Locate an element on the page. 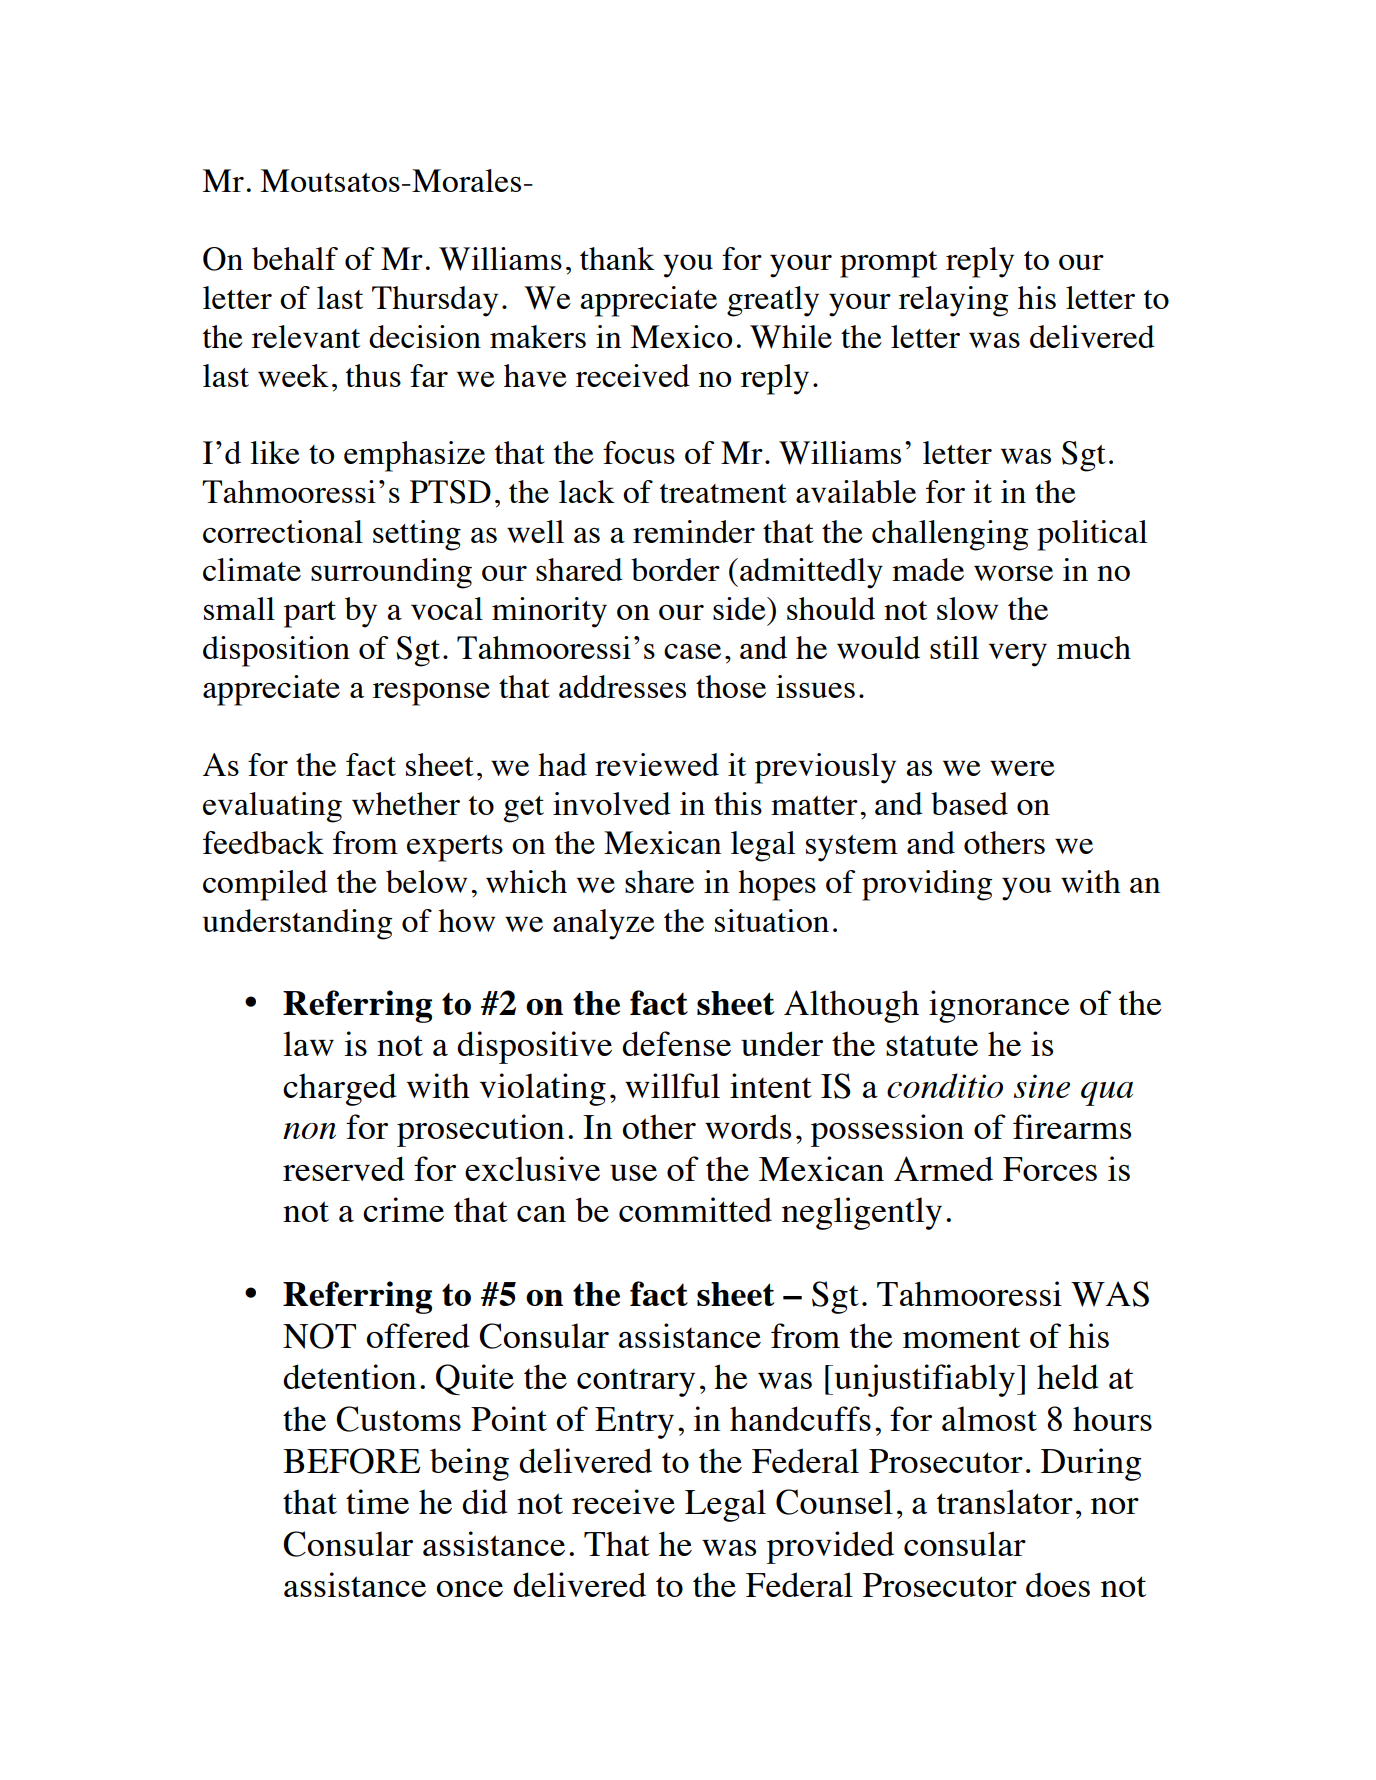 This document has width=1376, height=1780. provided is located at coordinates (830, 1547).
